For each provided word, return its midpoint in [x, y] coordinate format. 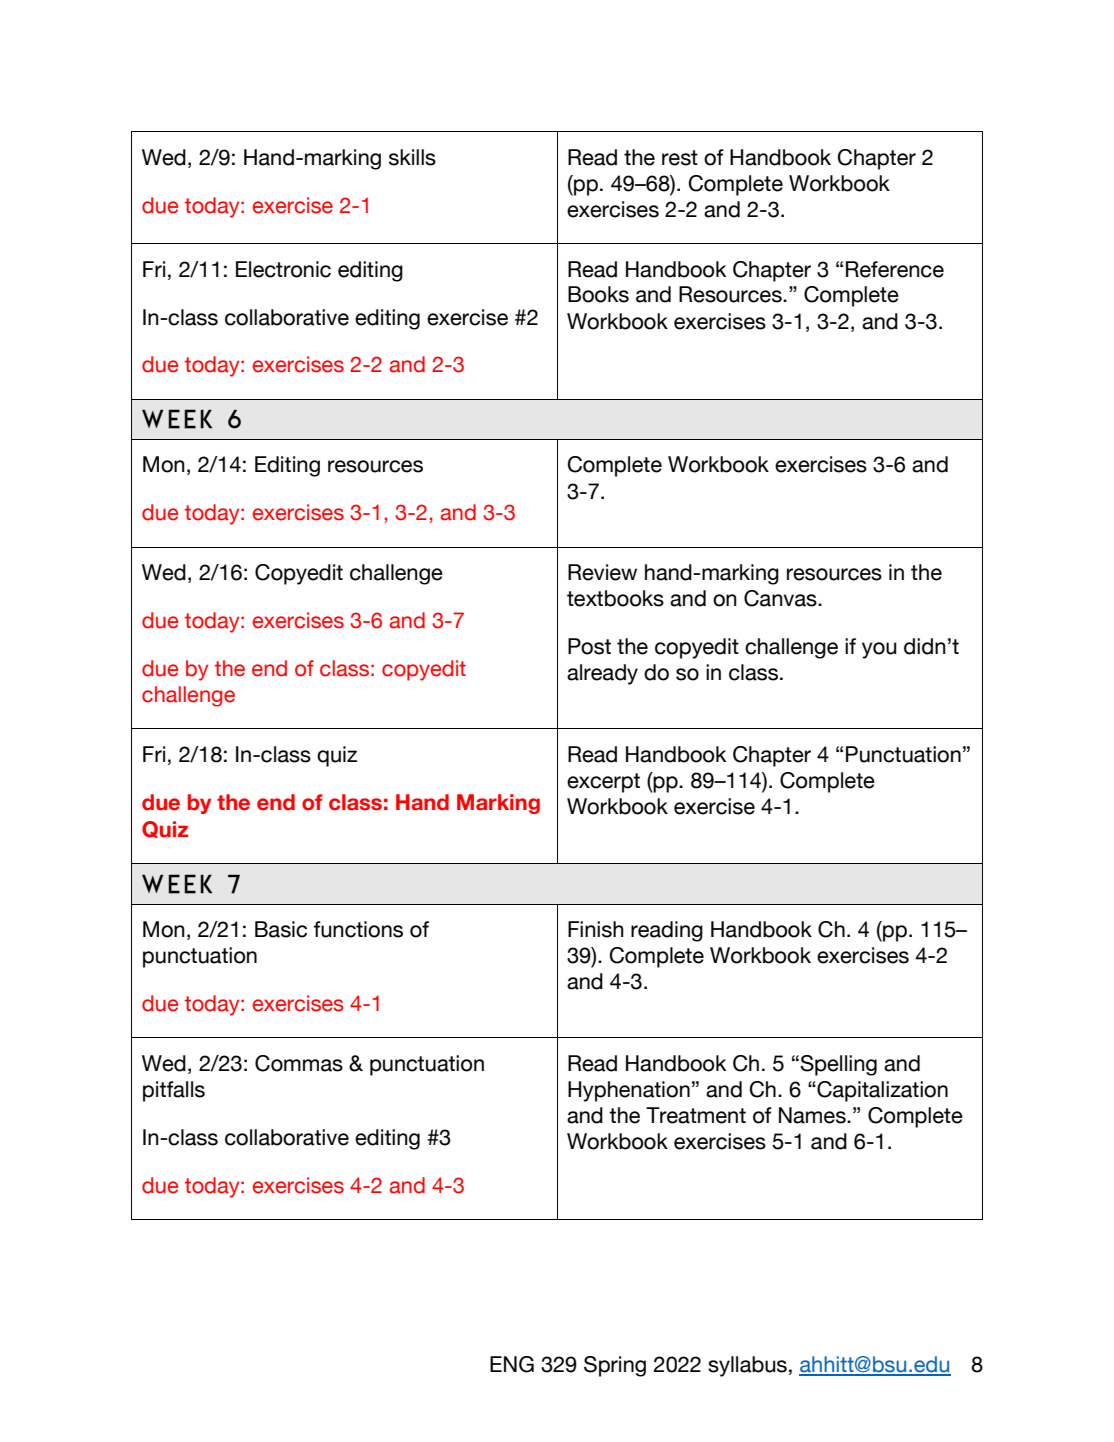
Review [602, 572]
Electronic [283, 269]
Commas [299, 1063]
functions [358, 929]
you [879, 650]
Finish [596, 929]
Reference [895, 269]
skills [412, 157]
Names [813, 1115]
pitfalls [174, 1091]
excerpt [603, 783]
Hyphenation [629, 1091]
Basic [281, 929]
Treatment [696, 1115]
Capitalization [881, 1091]
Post [589, 646]
